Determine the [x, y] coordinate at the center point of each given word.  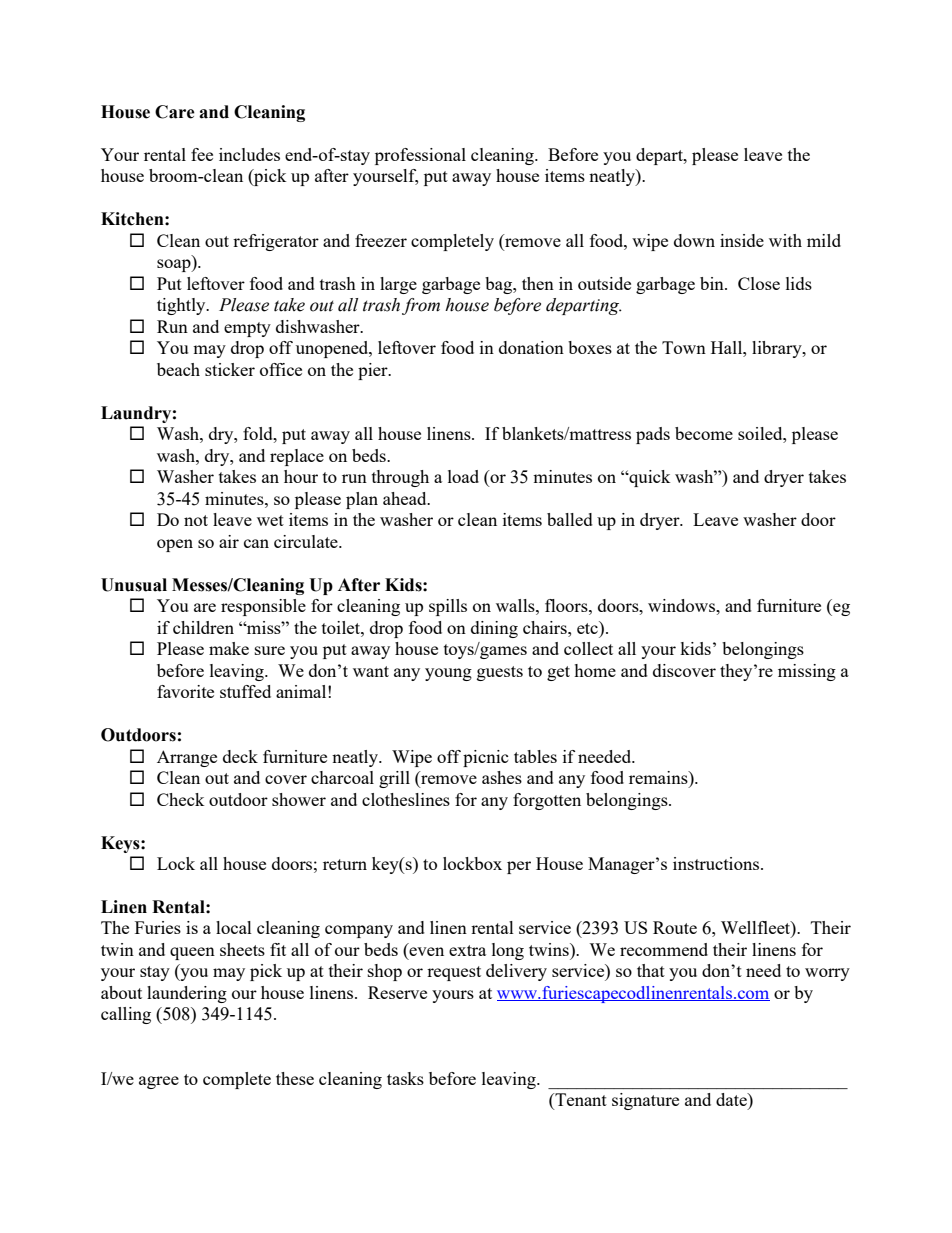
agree [159, 1082]
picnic [486, 758]
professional [420, 156]
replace [297, 457]
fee [202, 154]
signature [645, 1101]
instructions [716, 863]
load [463, 476]
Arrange [187, 758]
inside [742, 240]
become [704, 433]
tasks [405, 1078]
